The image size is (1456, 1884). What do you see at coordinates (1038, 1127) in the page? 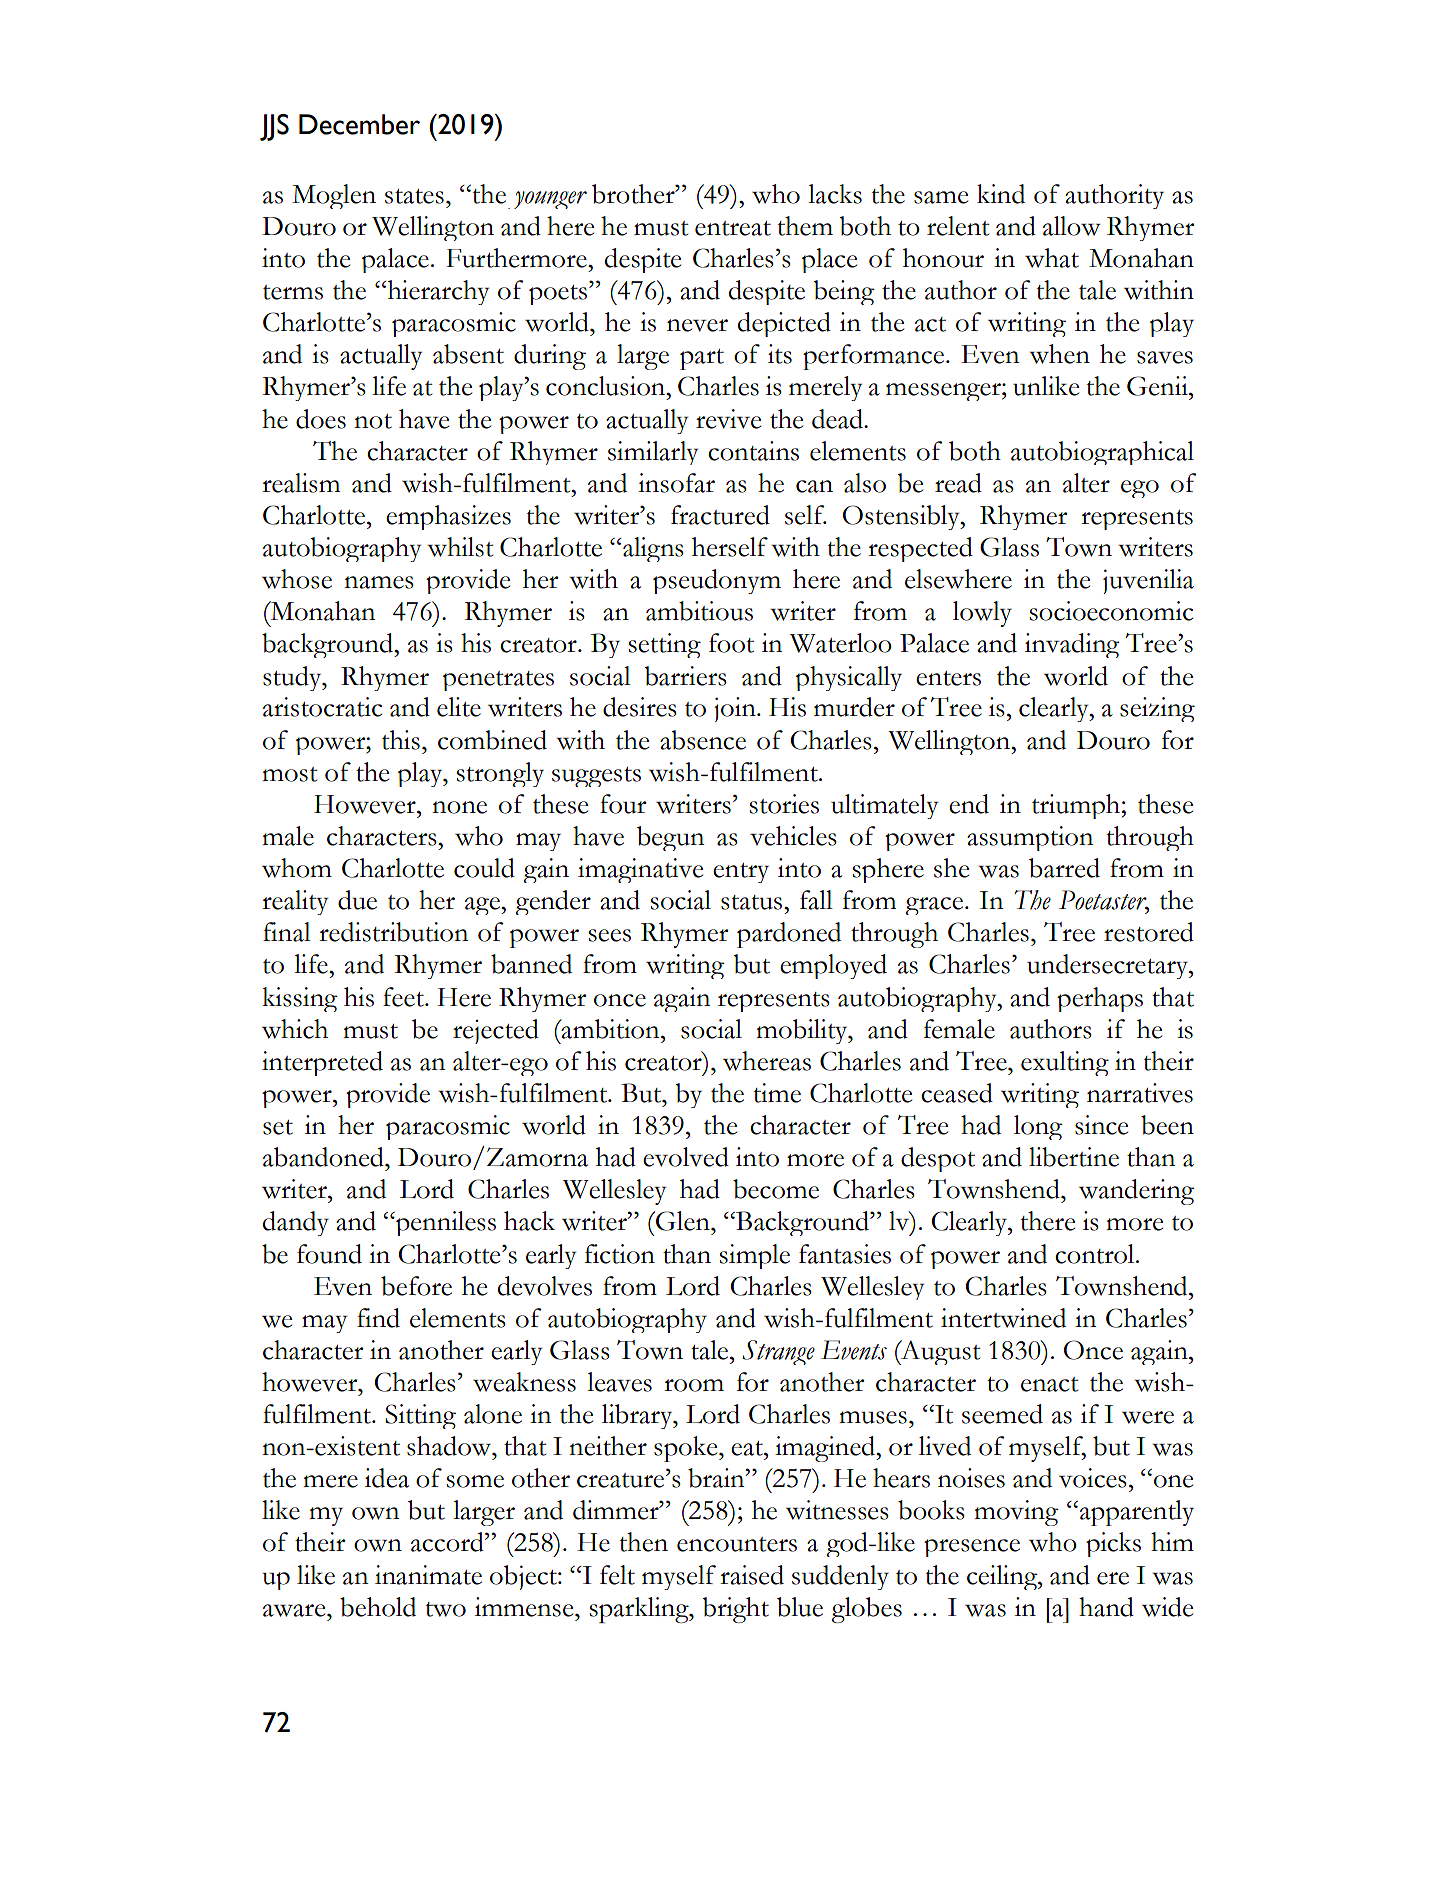
I see `long` at bounding box center [1038, 1127].
